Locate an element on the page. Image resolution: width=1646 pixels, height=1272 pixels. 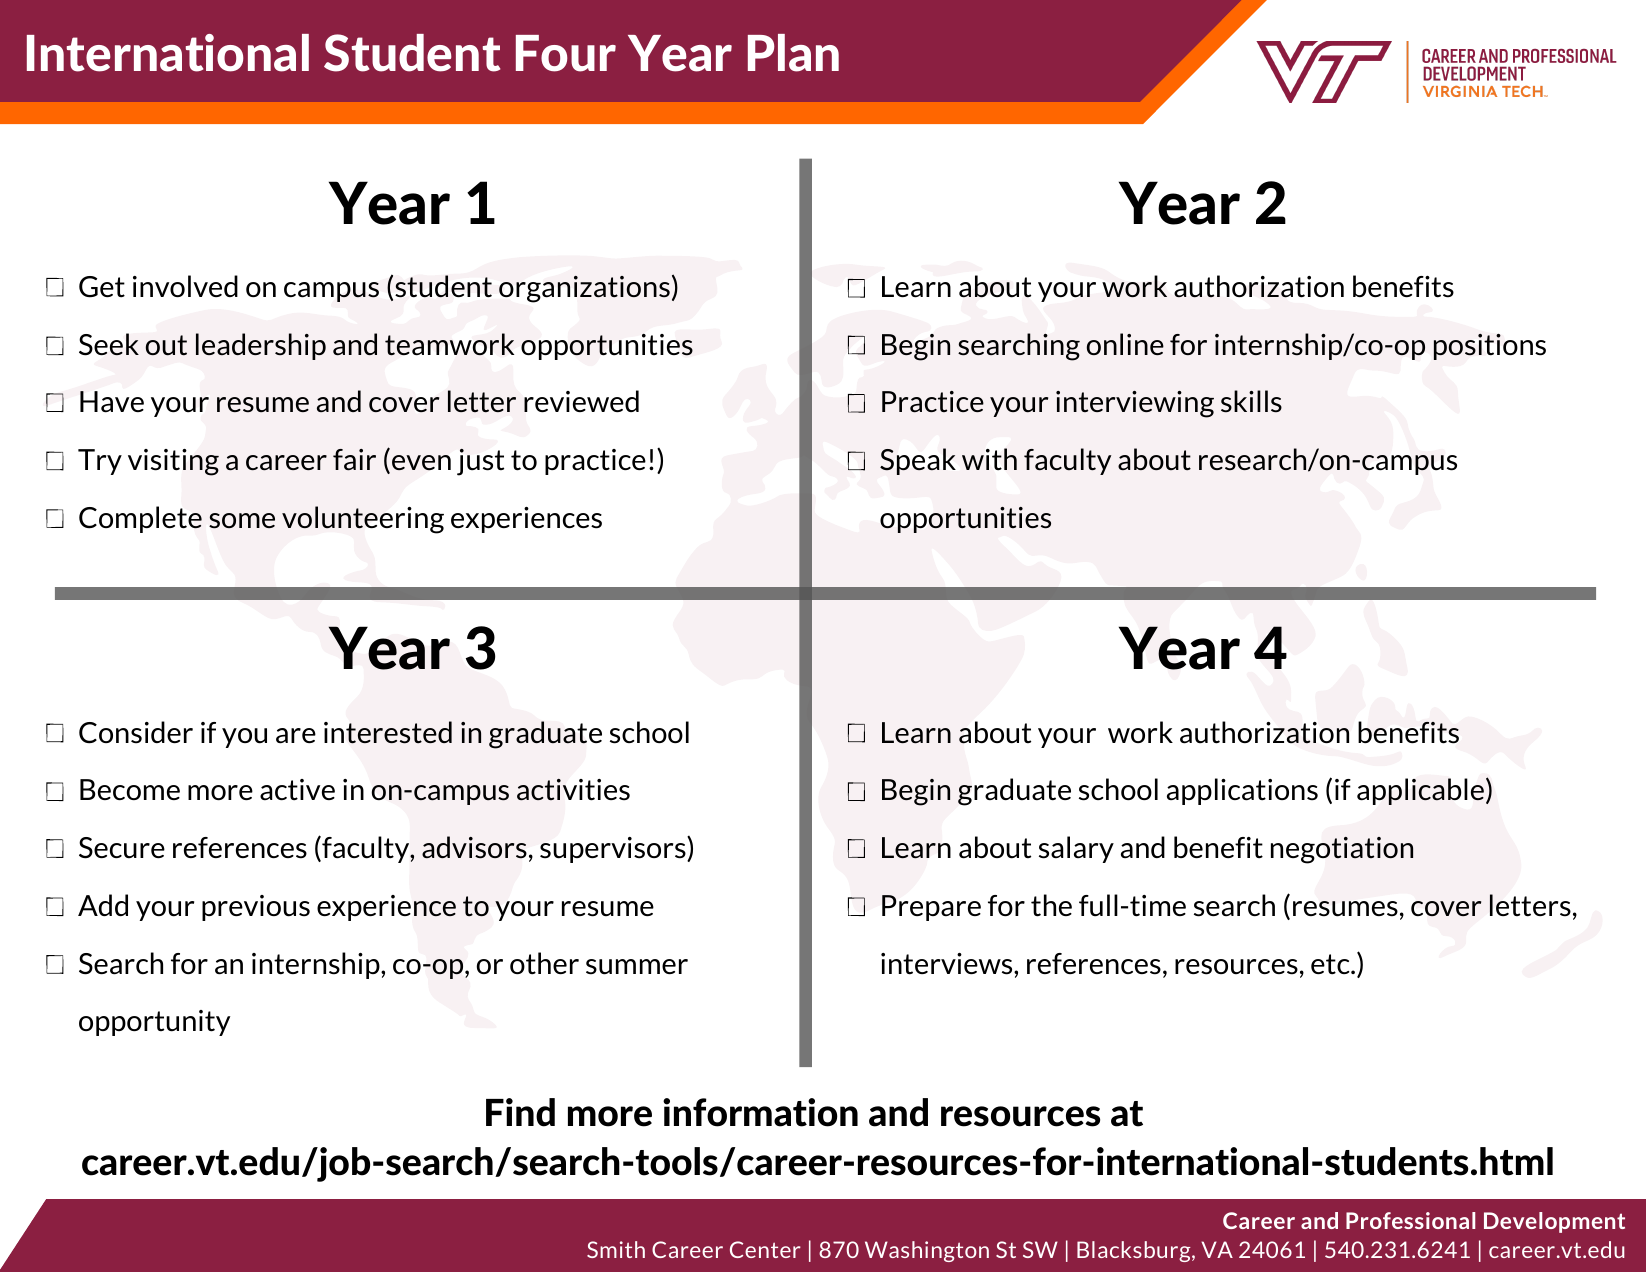
Four is located at coordinates (566, 53).
